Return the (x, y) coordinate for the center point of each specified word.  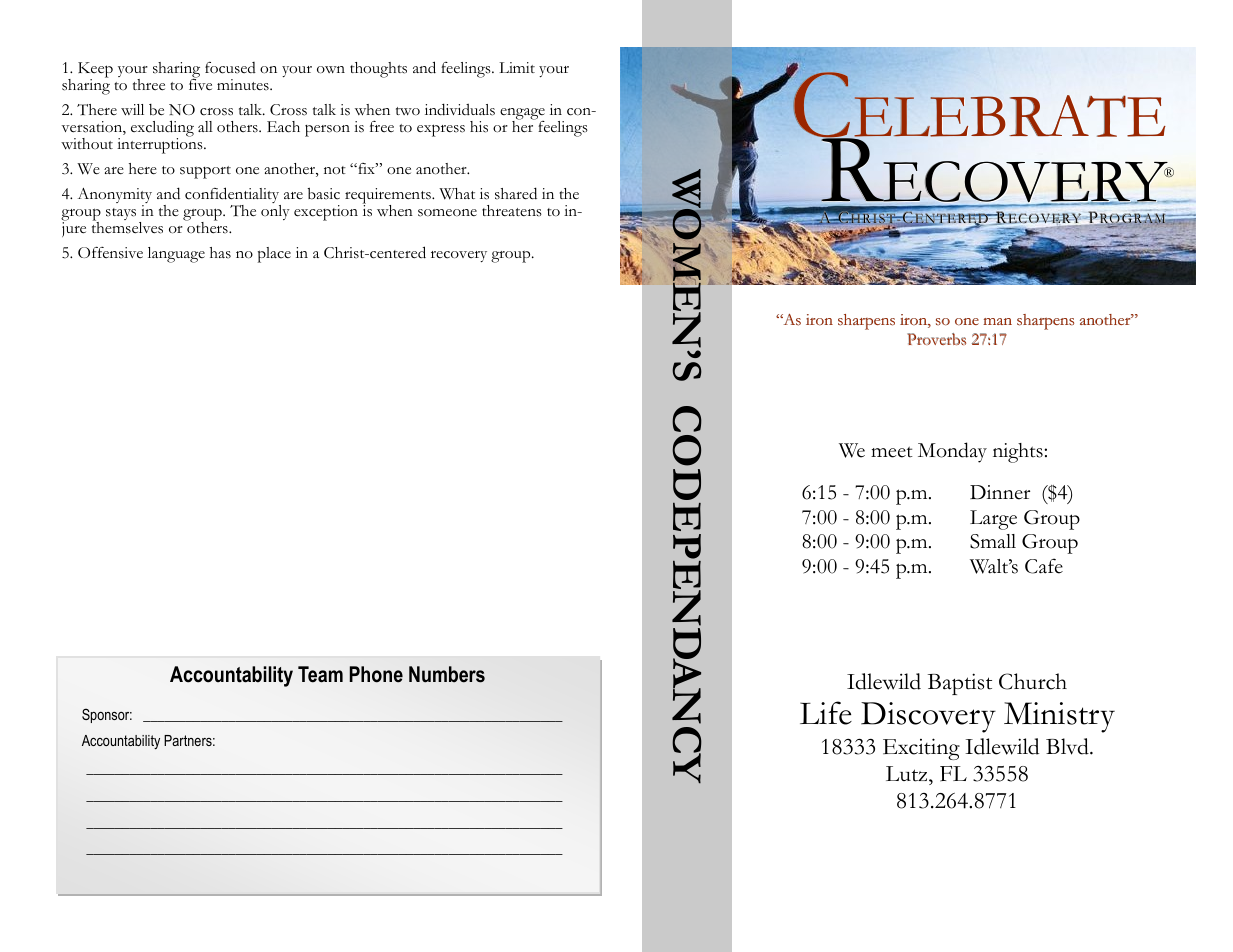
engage (522, 115)
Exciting (921, 749)
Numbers (447, 674)
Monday (952, 452)
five (200, 84)
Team (320, 674)
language (176, 255)
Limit (517, 67)
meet (892, 452)
